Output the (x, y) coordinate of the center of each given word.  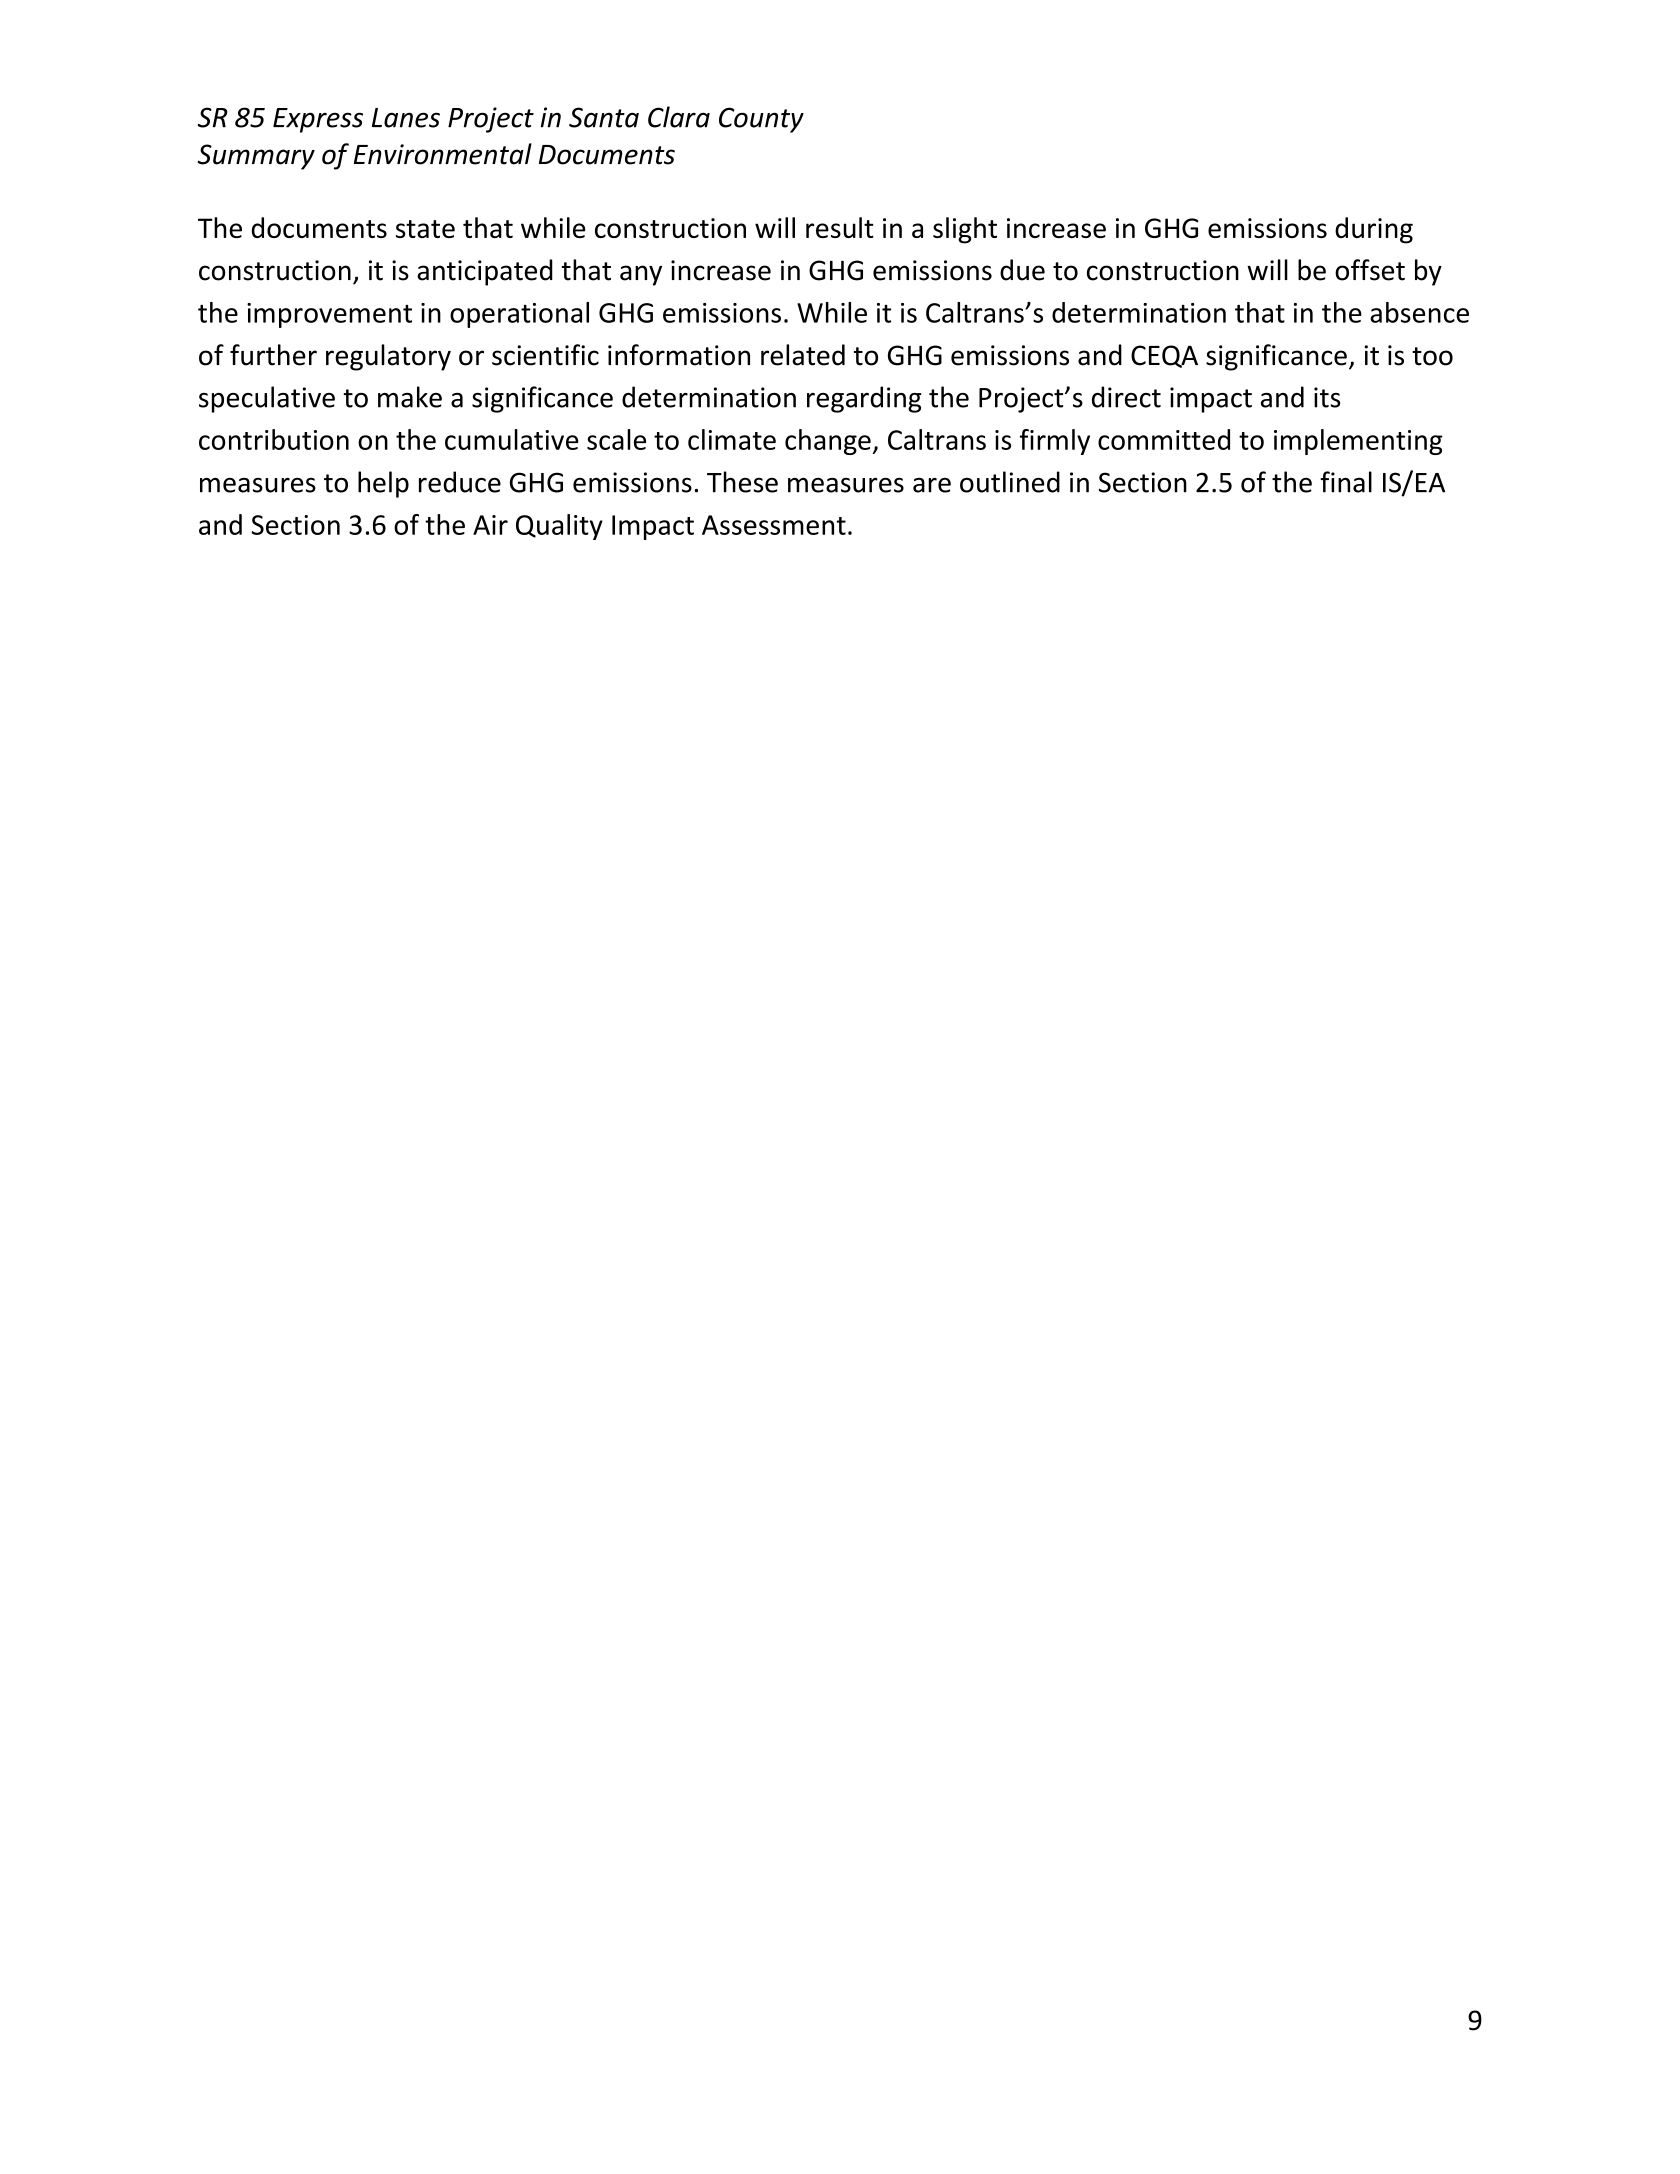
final (1346, 482)
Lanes (406, 118)
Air (490, 525)
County (761, 120)
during (1374, 230)
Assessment (774, 525)
